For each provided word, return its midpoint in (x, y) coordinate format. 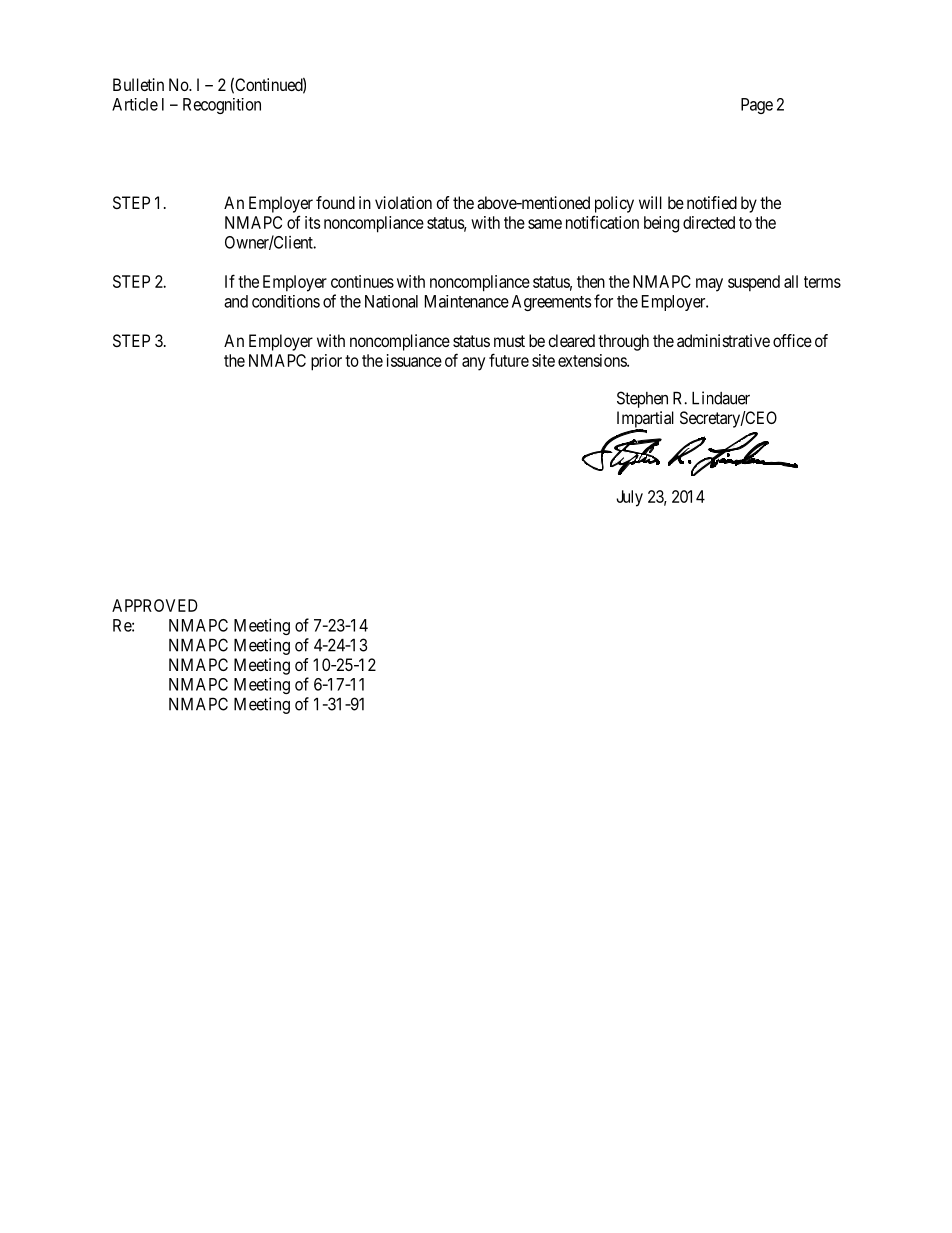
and (236, 301)
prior (326, 362)
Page (757, 106)
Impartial (645, 420)
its (312, 222)
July (629, 498)
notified (712, 202)
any (473, 364)
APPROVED (155, 605)
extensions (593, 360)
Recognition (222, 106)
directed (709, 222)
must (509, 341)
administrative (723, 340)
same (545, 224)
